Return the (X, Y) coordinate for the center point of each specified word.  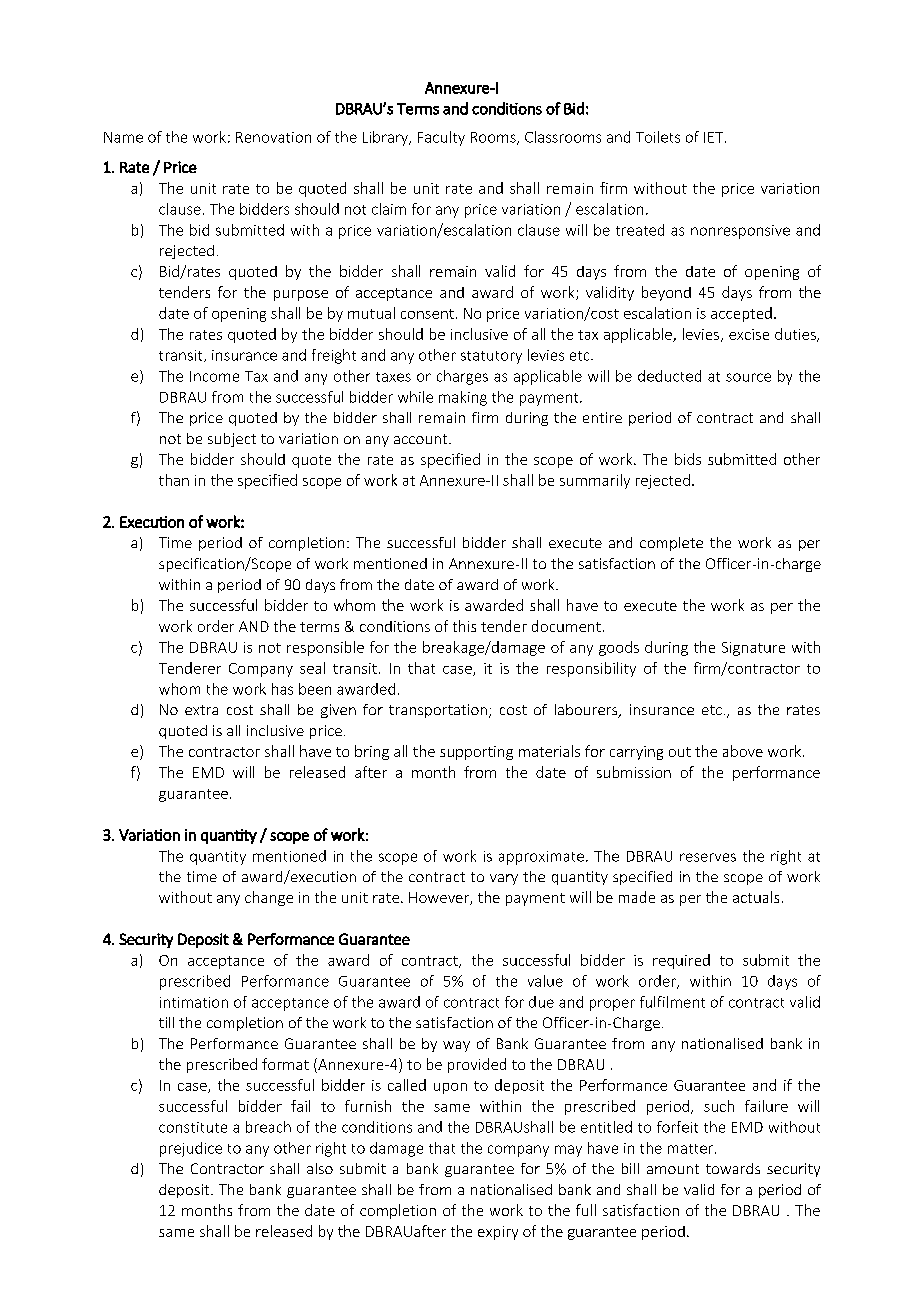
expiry (498, 1233)
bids (688, 459)
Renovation (273, 137)
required (681, 961)
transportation (438, 711)
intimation (194, 1002)
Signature (753, 649)
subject (232, 440)
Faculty (441, 138)
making (463, 398)
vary (504, 879)
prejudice (191, 1149)
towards (733, 1168)
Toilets (658, 137)
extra (201, 710)
